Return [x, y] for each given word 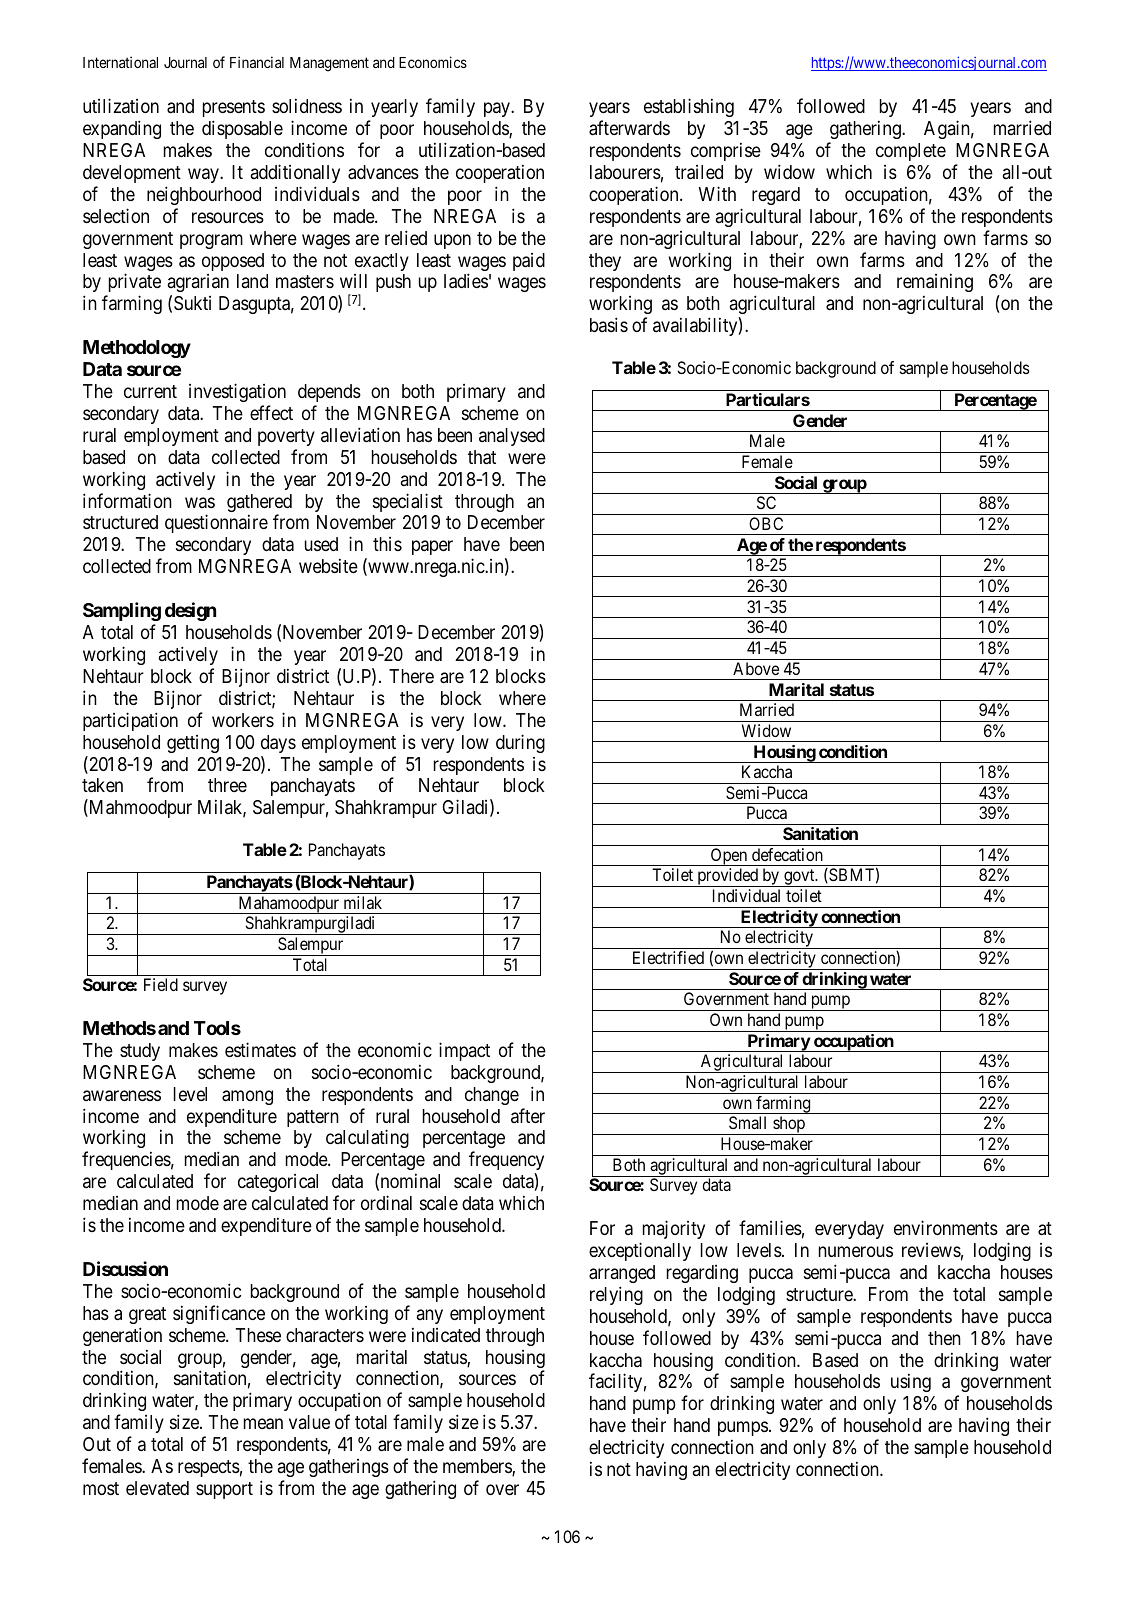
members [478, 1467]
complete [911, 152]
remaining [935, 282]
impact [464, 1051]
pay [498, 109]
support [224, 1490]
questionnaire [216, 523]
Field [161, 984]
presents [234, 108]
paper [432, 548]
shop [789, 1125]
